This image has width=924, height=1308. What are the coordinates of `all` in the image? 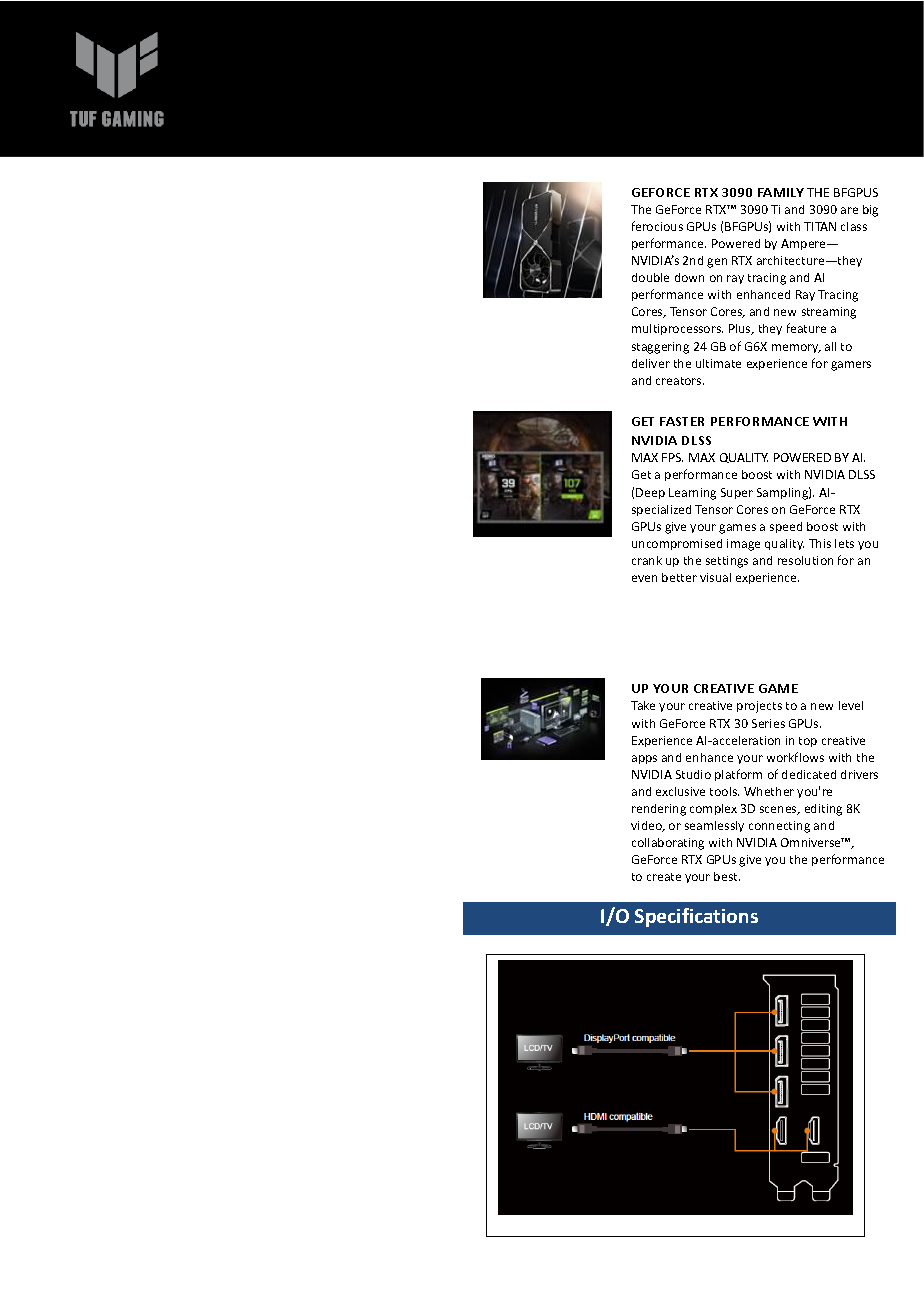 It's located at (830, 346).
